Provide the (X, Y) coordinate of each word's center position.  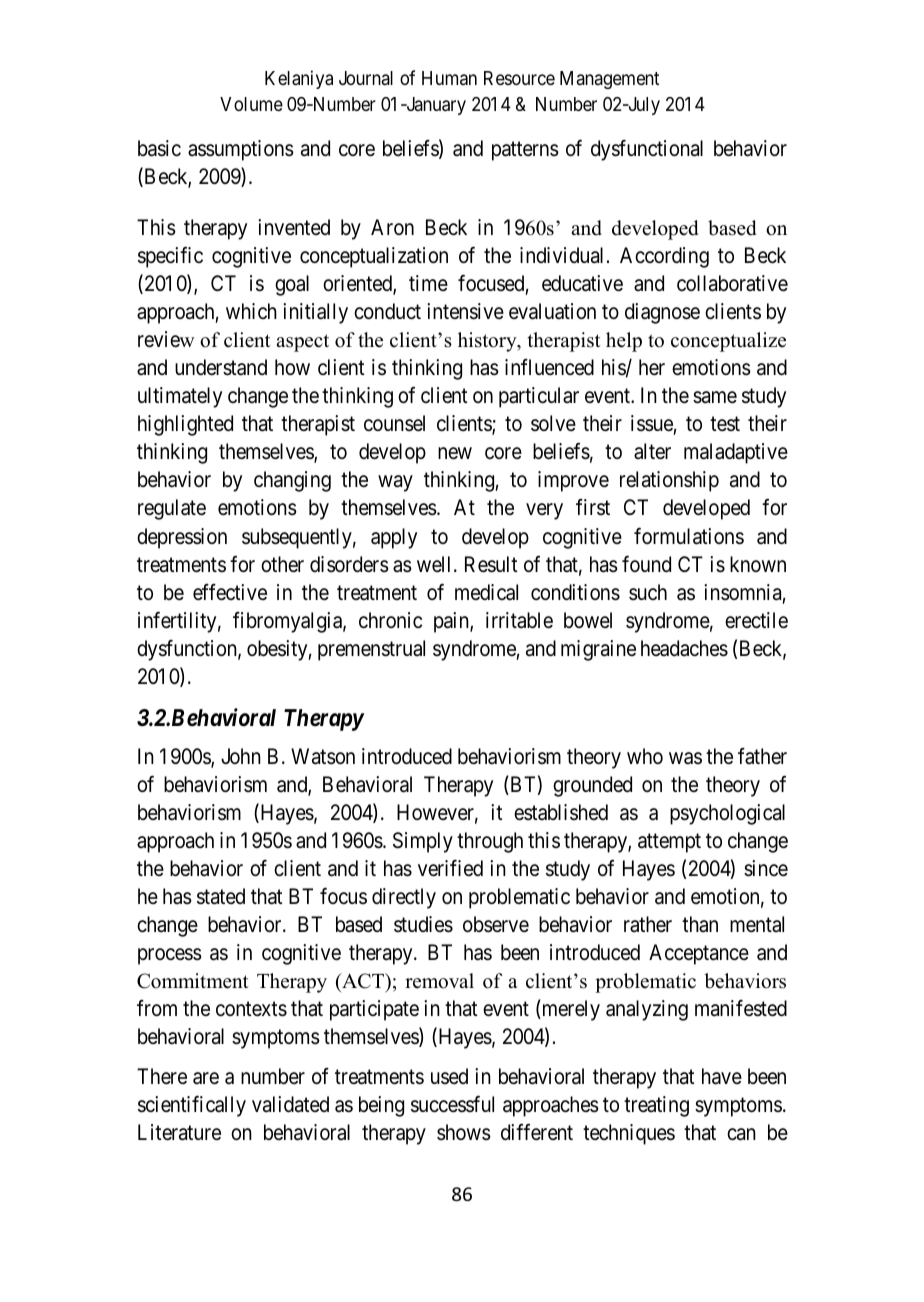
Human (449, 78)
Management (609, 80)
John (241, 756)
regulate (172, 509)
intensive (465, 311)
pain (452, 622)
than (700, 924)
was (685, 758)
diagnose (662, 313)
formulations (689, 536)
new (455, 454)
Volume (251, 104)
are (206, 1078)
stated (221, 896)
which (251, 311)
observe (496, 924)
